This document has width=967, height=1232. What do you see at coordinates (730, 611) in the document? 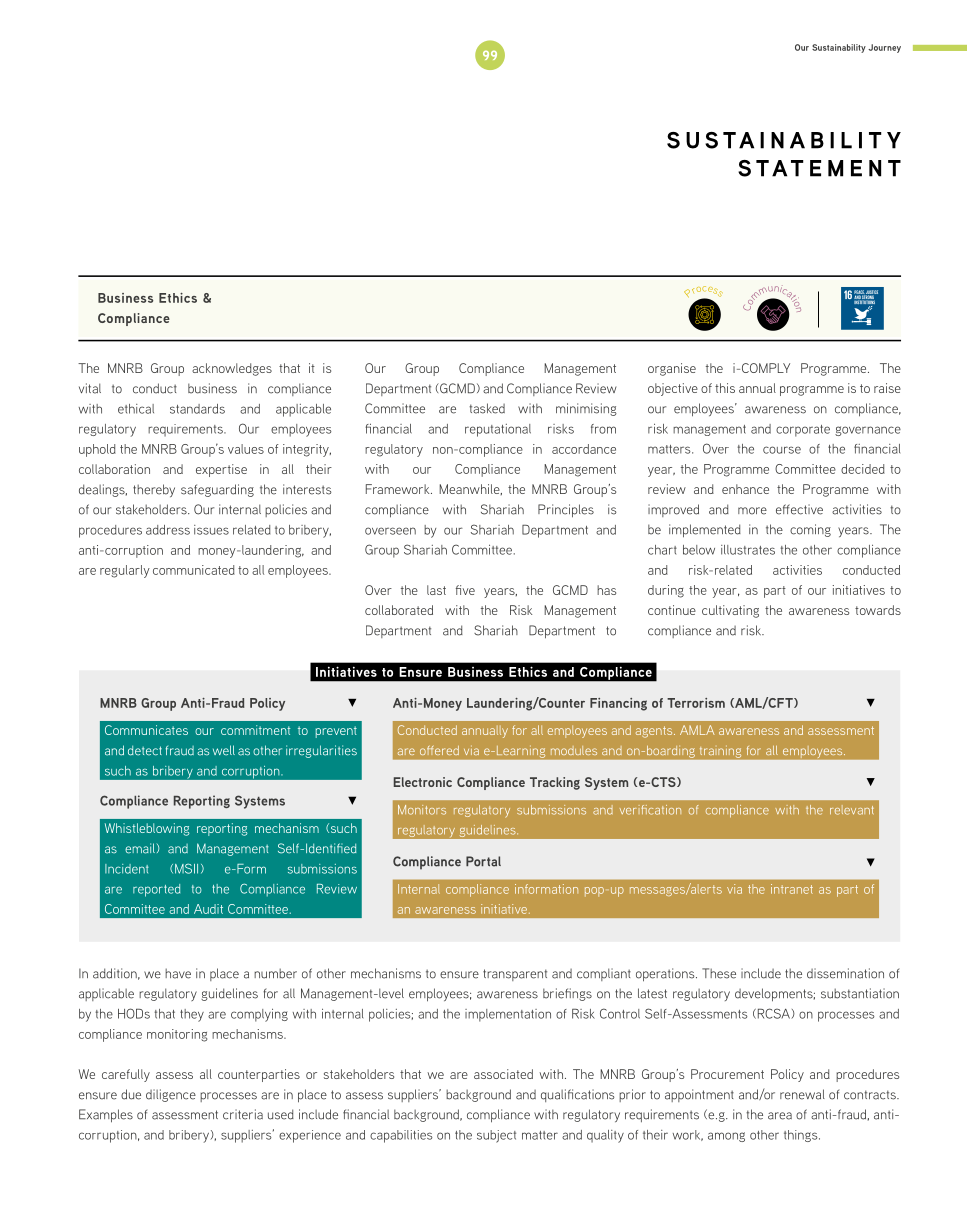
I see `cultivating` at bounding box center [730, 611].
